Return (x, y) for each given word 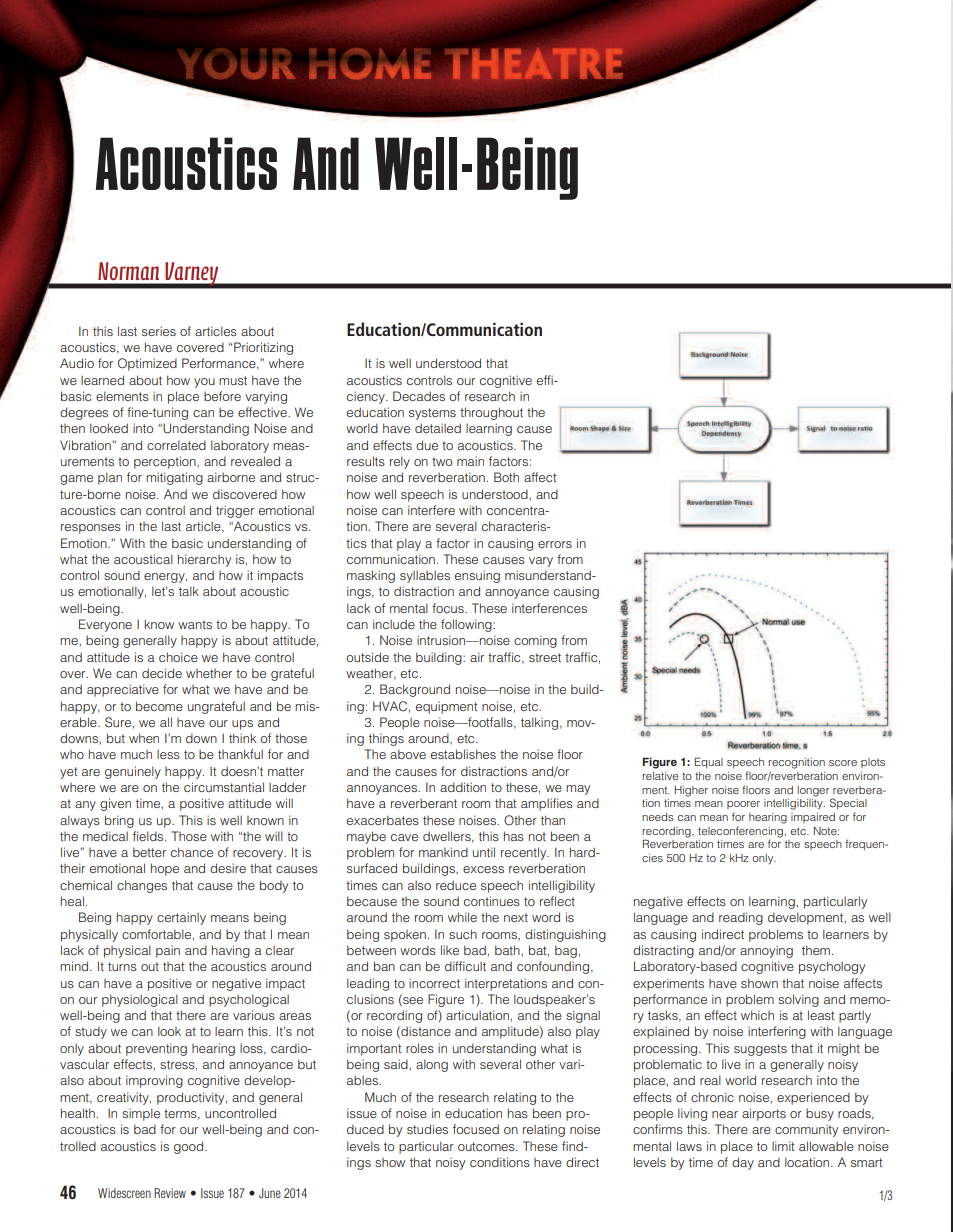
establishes (463, 754)
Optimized (147, 364)
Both (506, 477)
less (168, 754)
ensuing (477, 576)
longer (813, 791)
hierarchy (204, 560)
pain (168, 951)
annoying (766, 951)
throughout (491, 413)
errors (555, 544)
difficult (465, 966)
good (188, 1147)
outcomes (487, 1146)
